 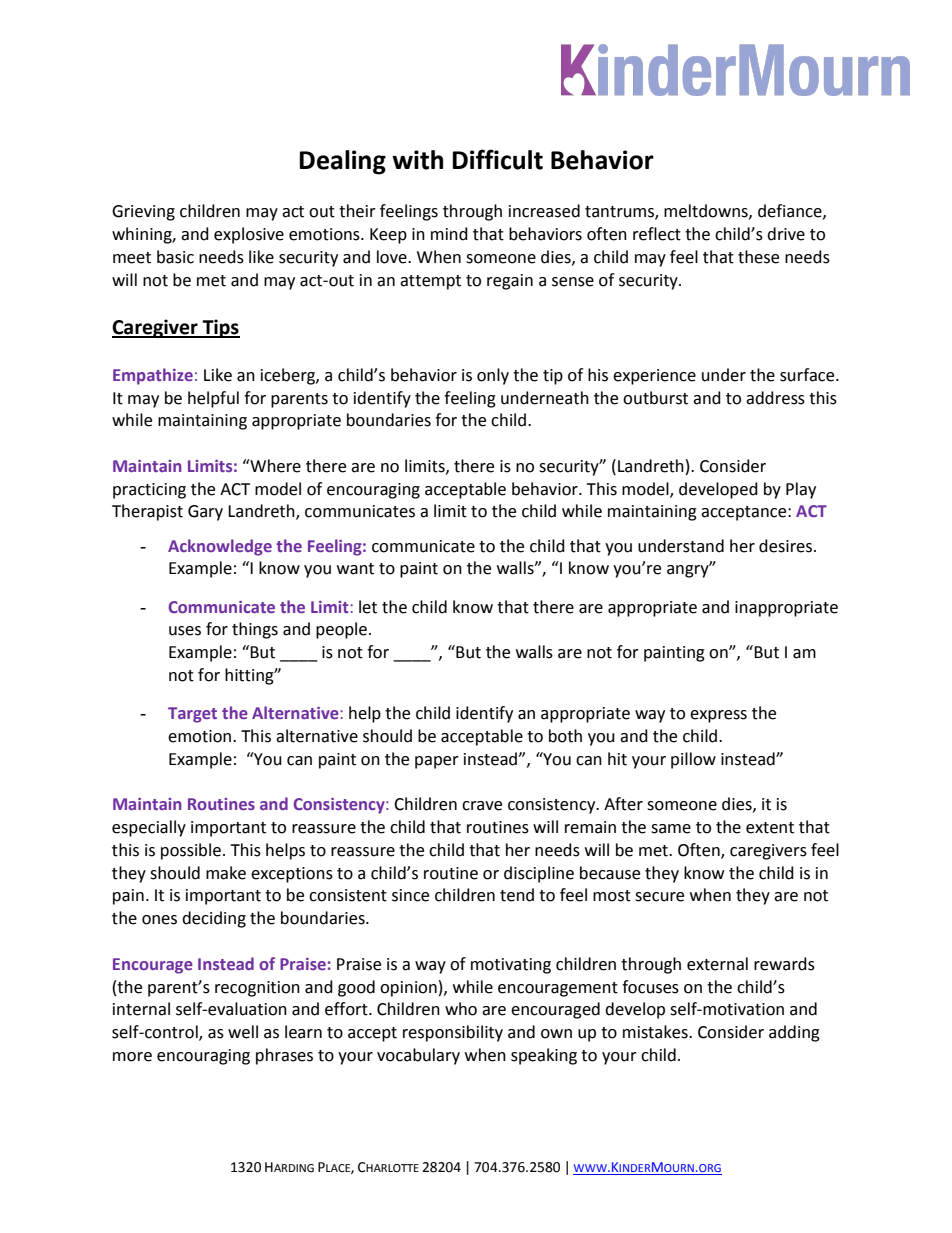 I want to click on drive, so click(x=786, y=234).
